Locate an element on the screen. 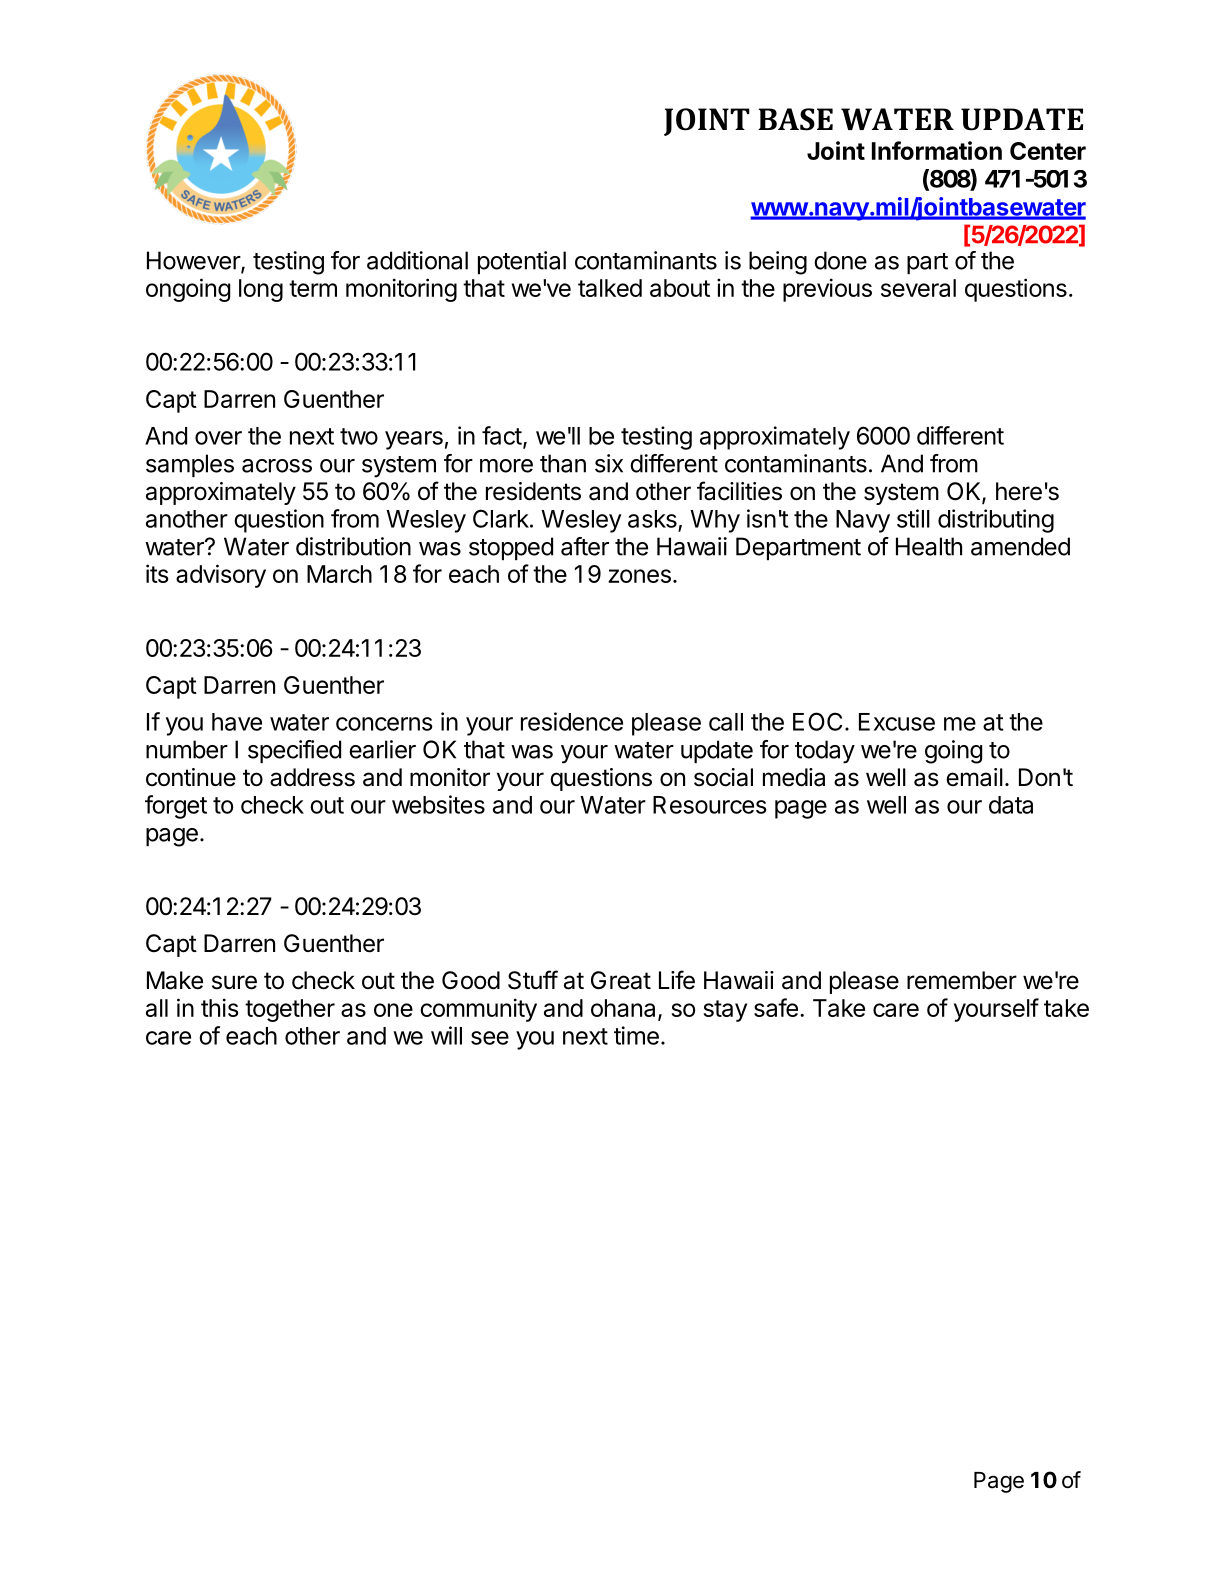  over is located at coordinates (218, 438).
